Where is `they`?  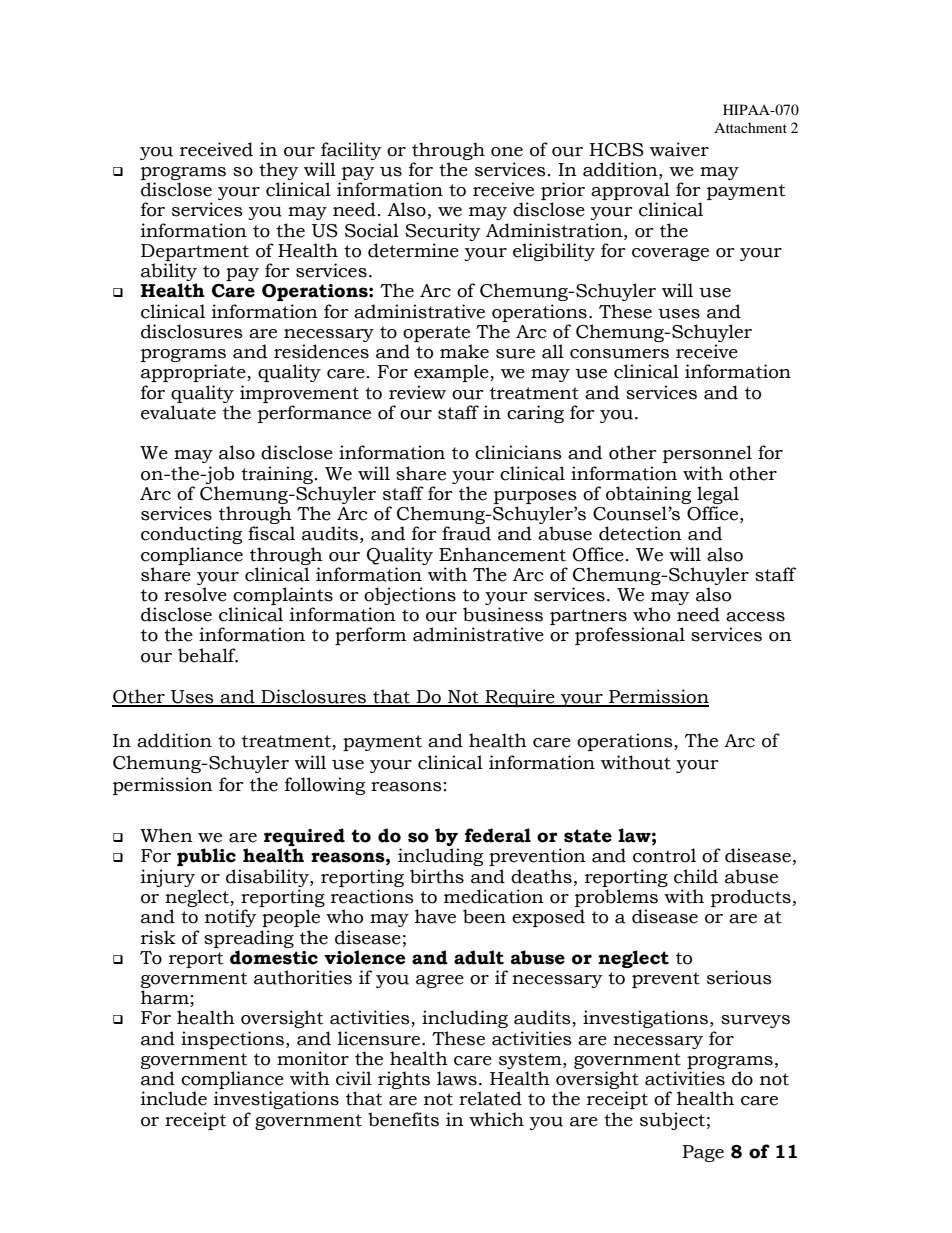
they is located at coordinates (279, 172).
